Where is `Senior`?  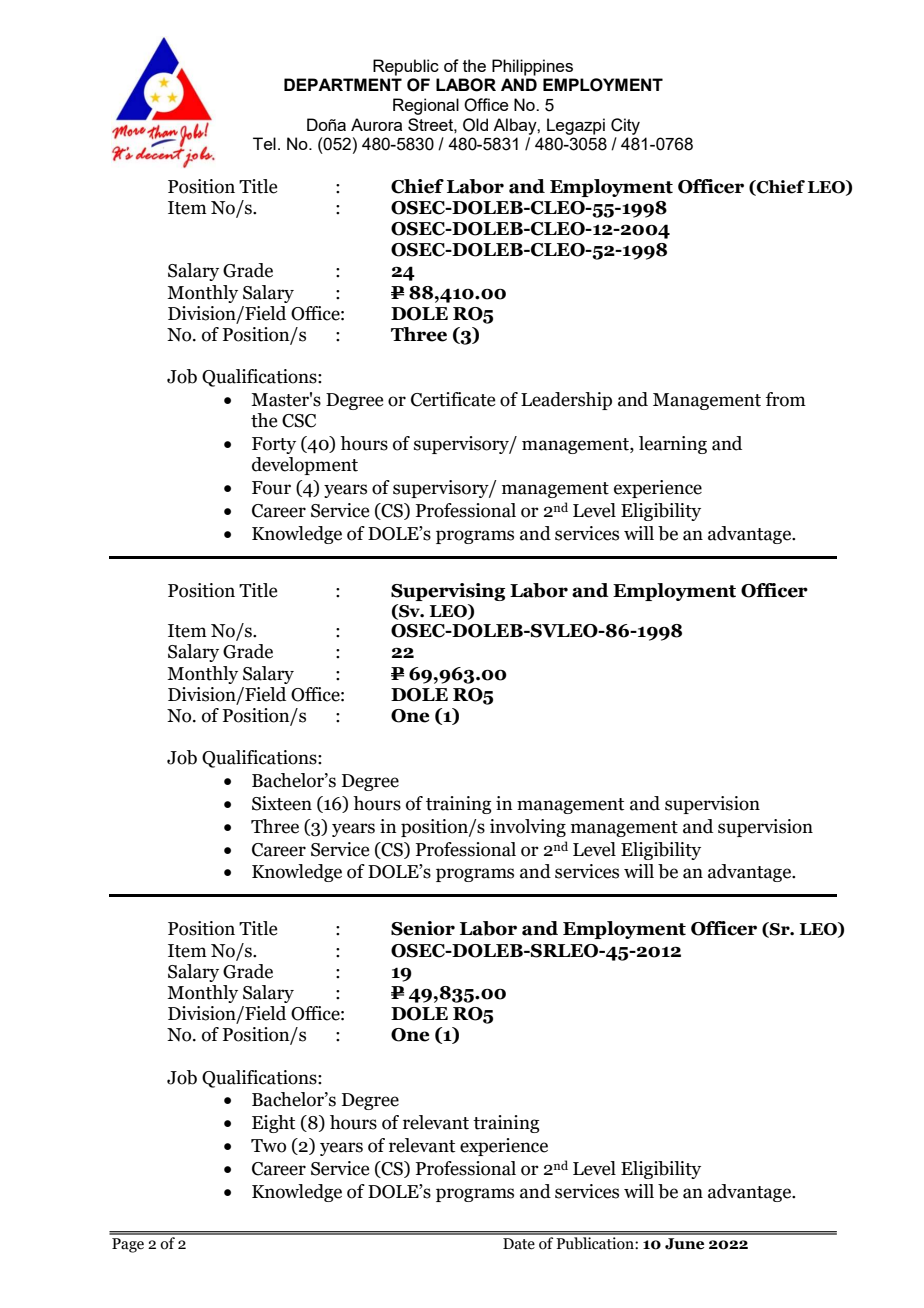
Senior is located at coordinates (423, 928).
